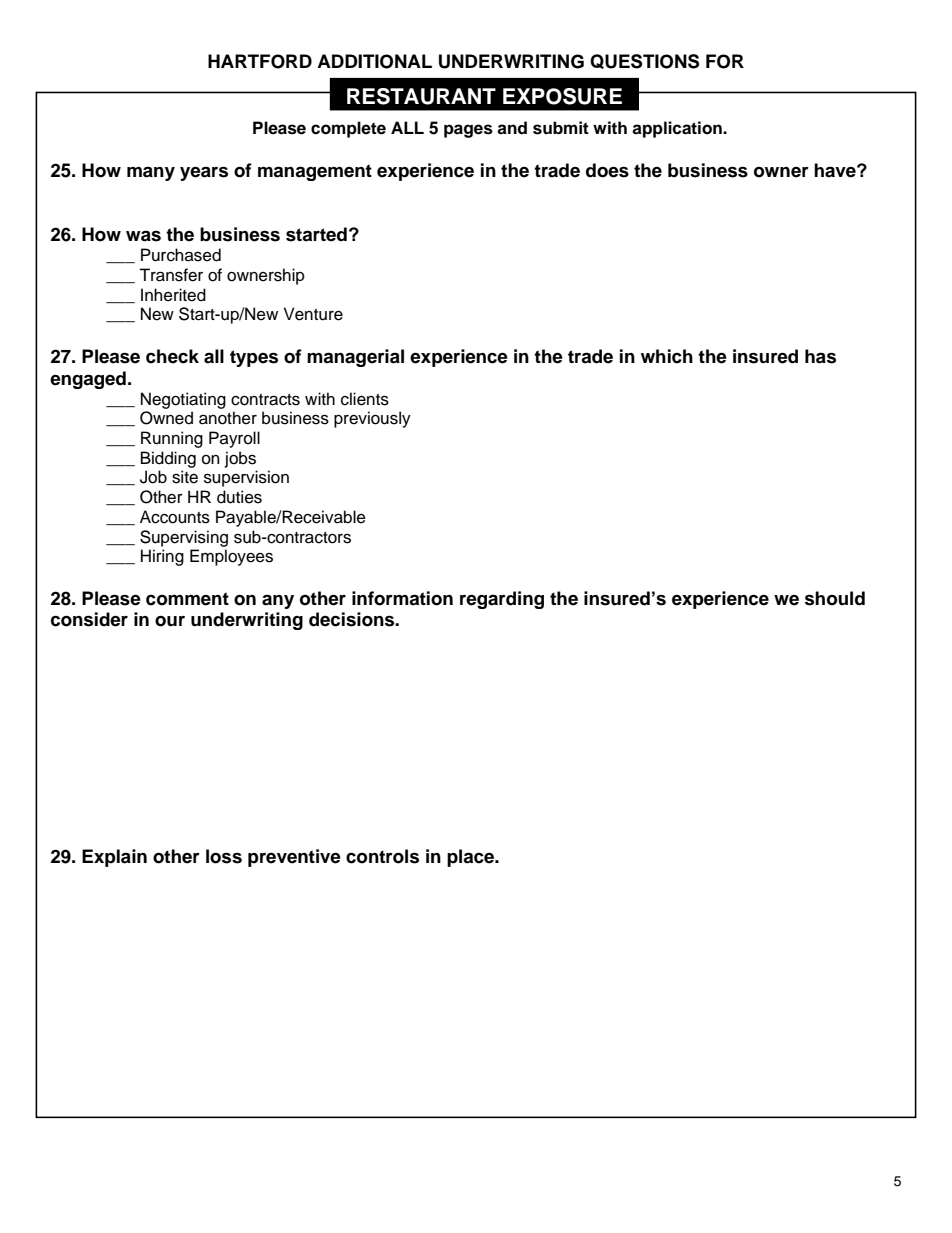 Image resolution: width=952 pixels, height=1233 pixels. I want to click on controls, so click(382, 856).
